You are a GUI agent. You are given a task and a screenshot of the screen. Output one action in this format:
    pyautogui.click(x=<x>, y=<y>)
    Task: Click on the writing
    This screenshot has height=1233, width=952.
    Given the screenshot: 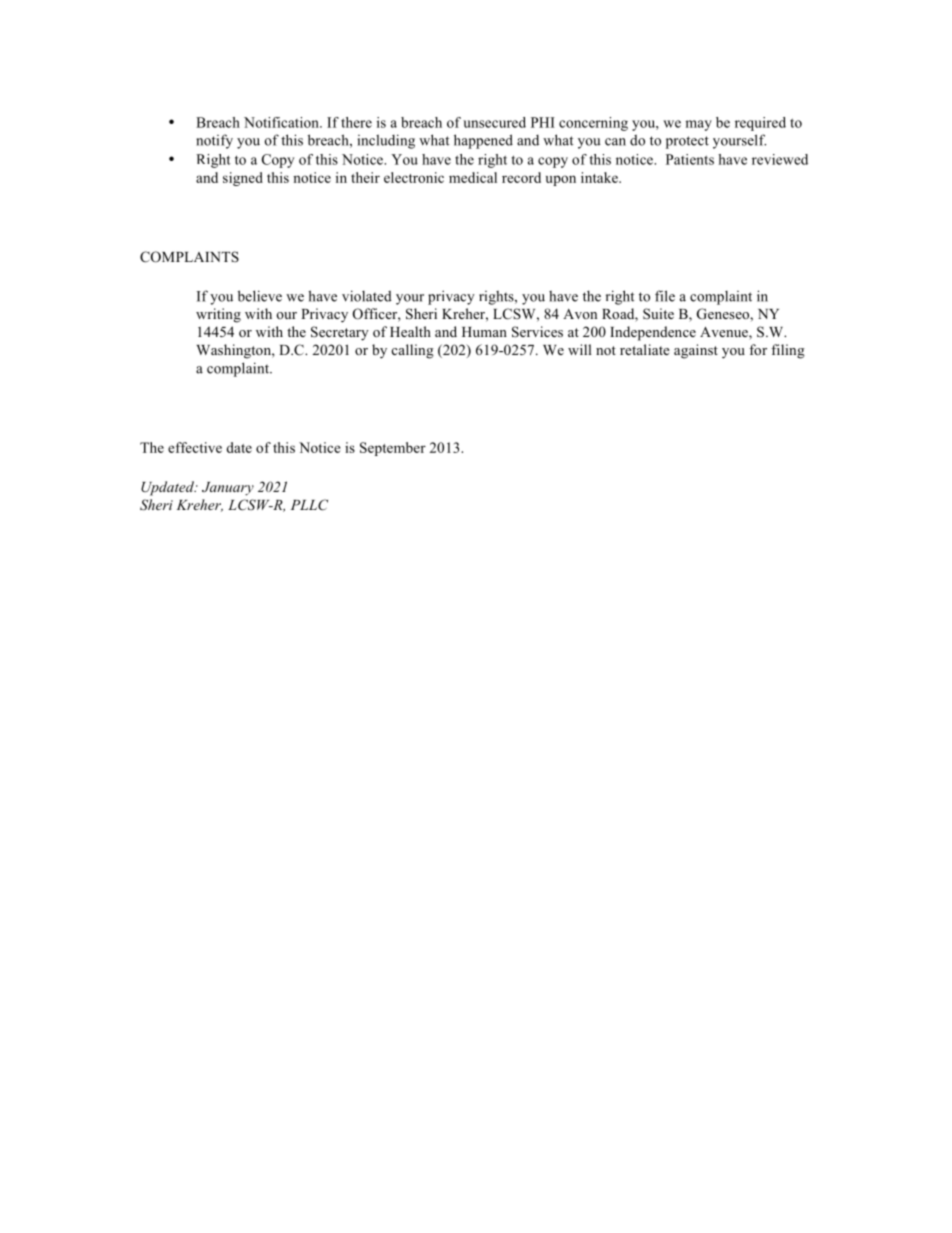 What is the action you would take?
    pyautogui.click(x=218, y=315)
